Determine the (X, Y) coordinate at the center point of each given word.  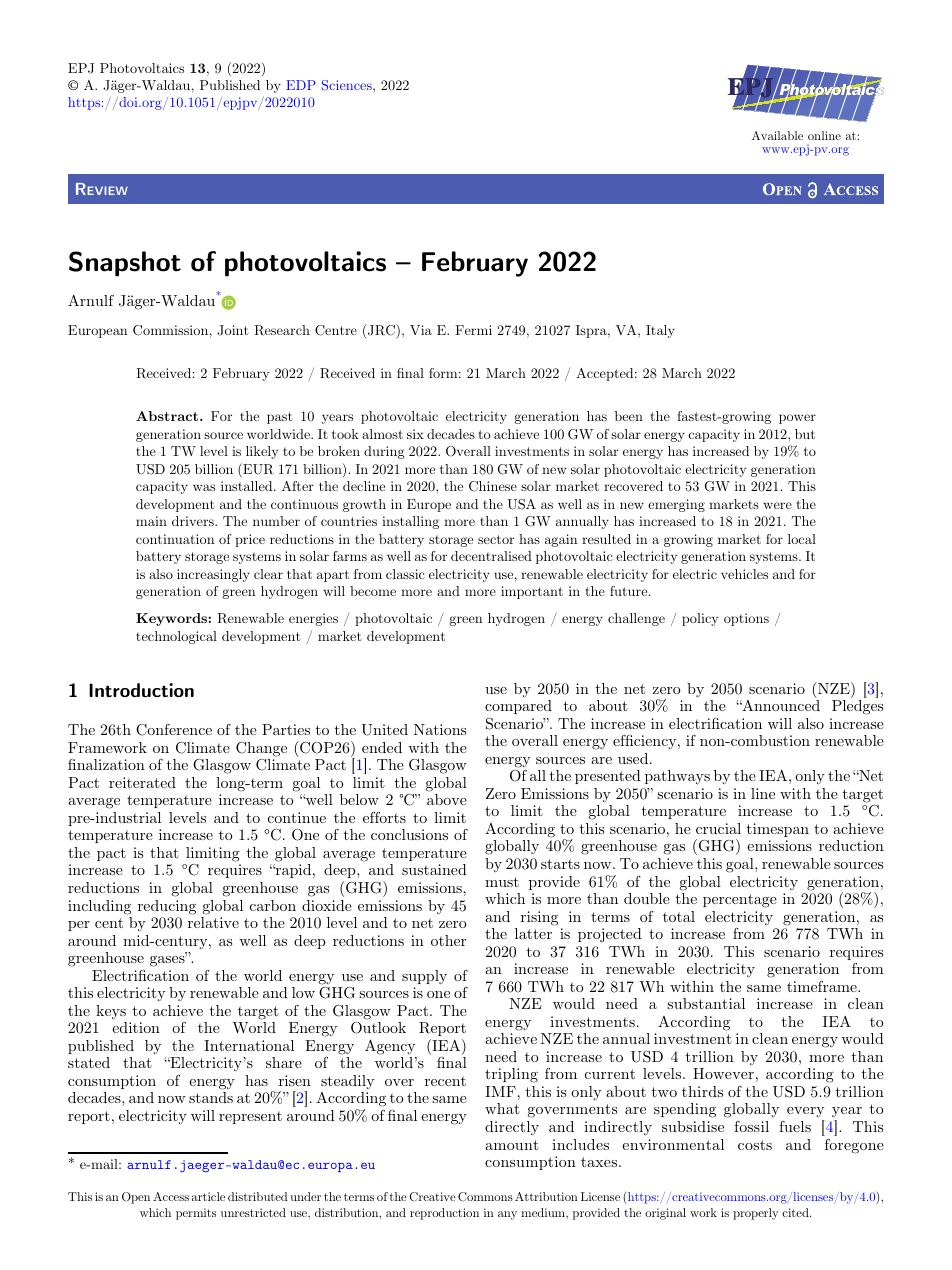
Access (171, 1196)
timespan (778, 830)
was (204, 487)
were (777, 505)
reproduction (444, 1214)
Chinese (493, 486)
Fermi (473, 330)
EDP (301, 85)
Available (777, 135)
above (447, 799)
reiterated (142, 782)
